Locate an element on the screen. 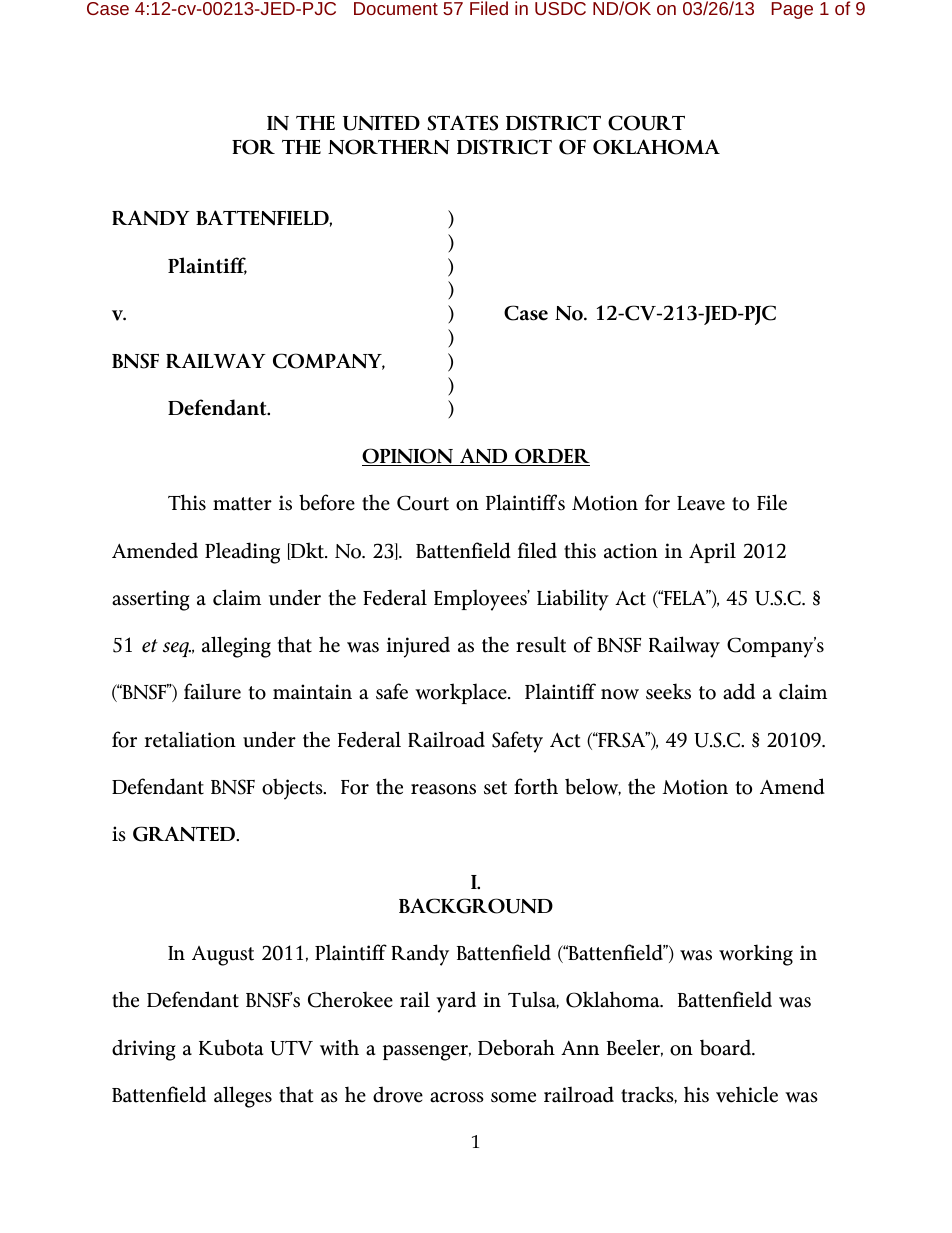 This screenshot has width=952, height=1233. reasons is located at coordinates (443, 789).
